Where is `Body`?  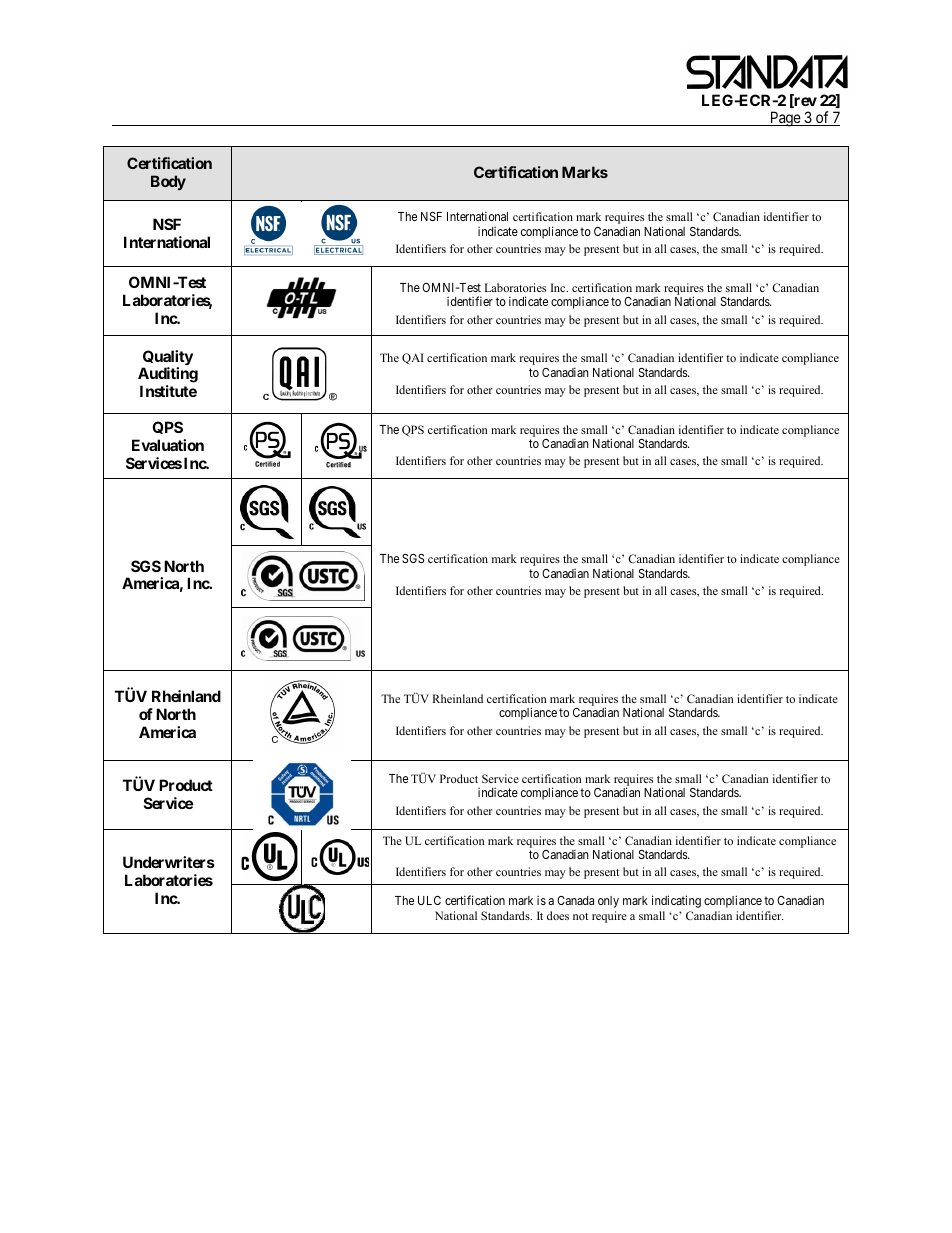 Body is located at coordinates (168, 182).
